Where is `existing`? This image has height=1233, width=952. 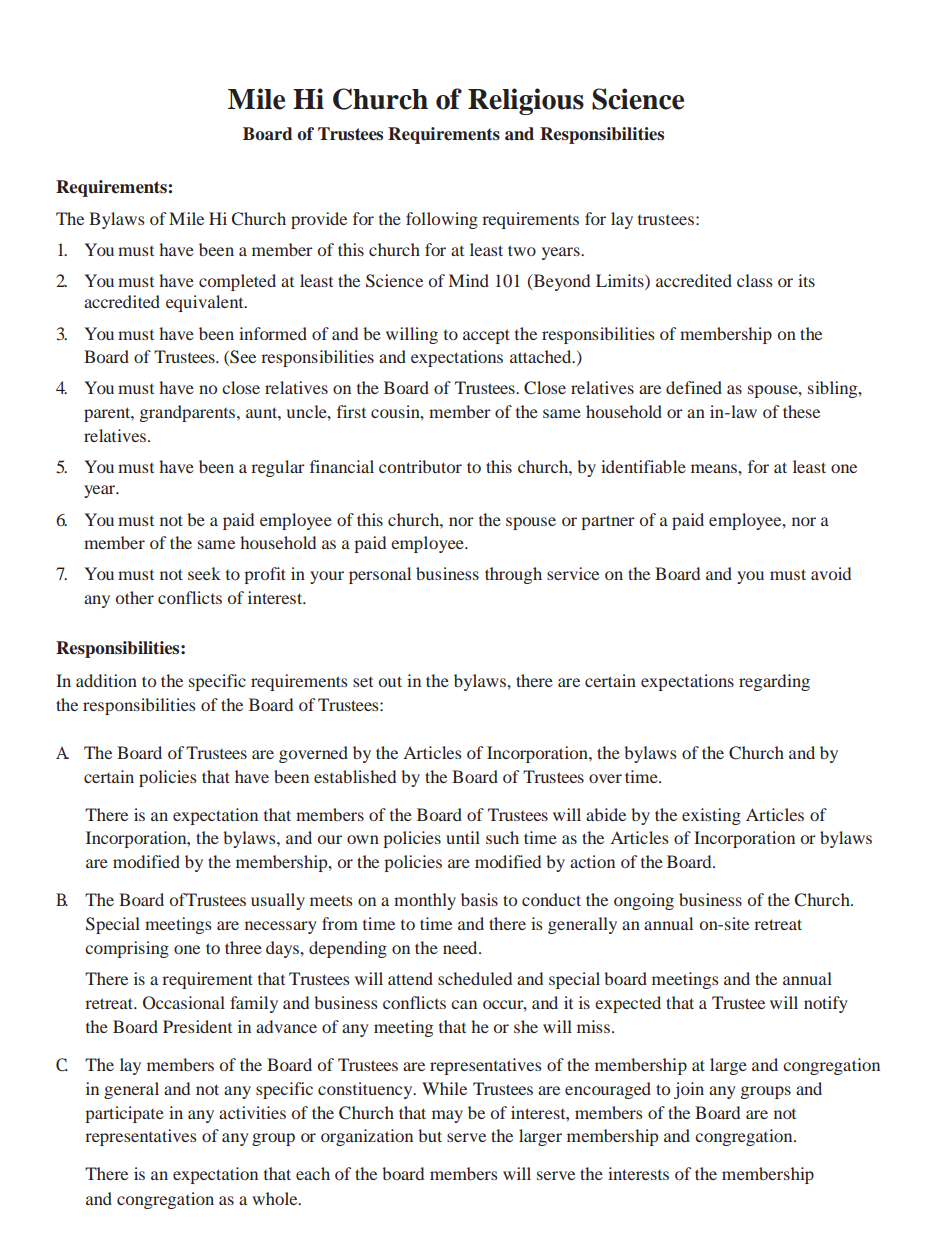 existing is located at coordinates (711, 816).
